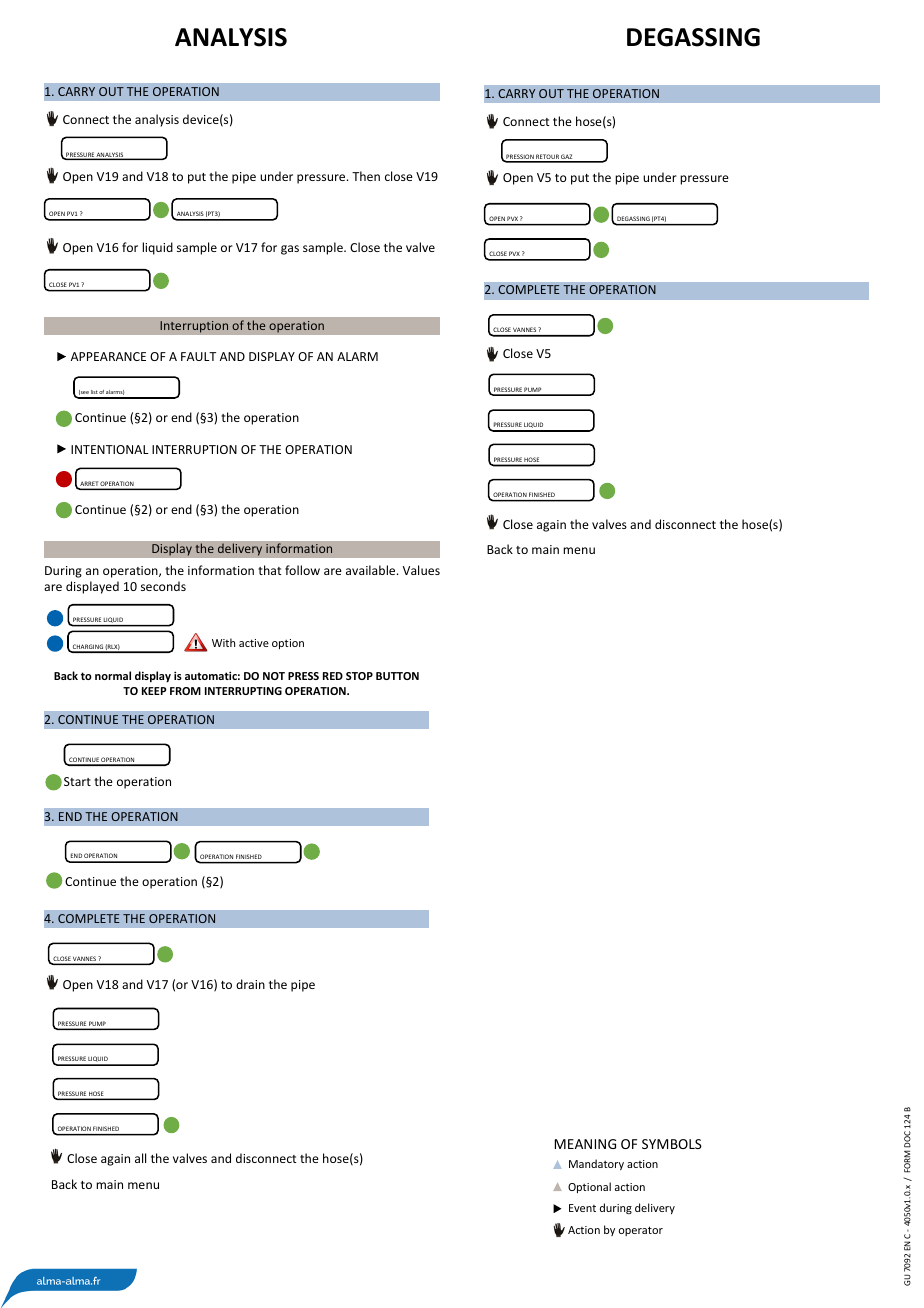 This page has width=924, height=1308. What do you see at coordinates (582, 1208) in the page?
I see `Event` at bounding box center [582, 1208].
